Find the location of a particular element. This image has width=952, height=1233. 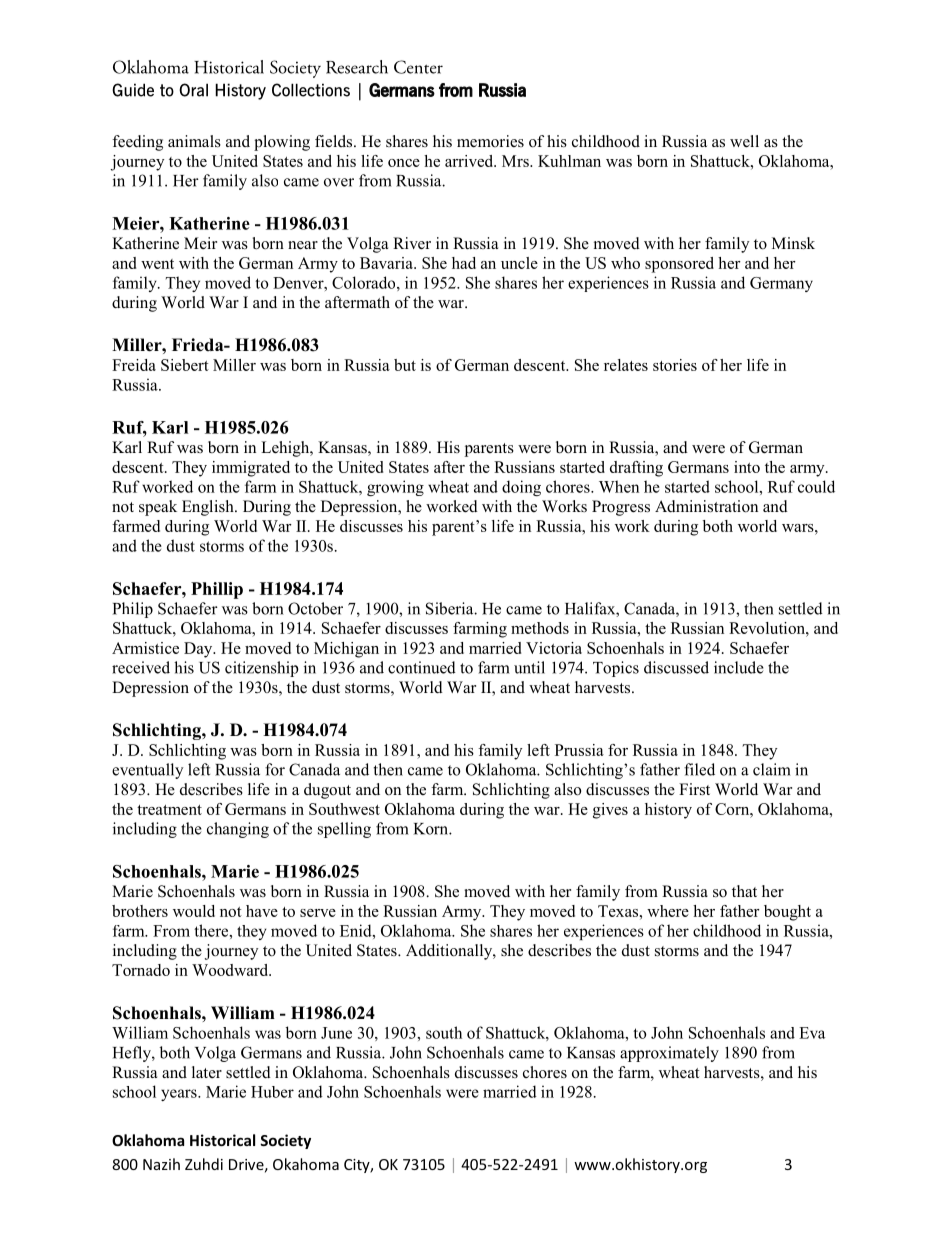

approximately is located at coordinates (669, 1054).
